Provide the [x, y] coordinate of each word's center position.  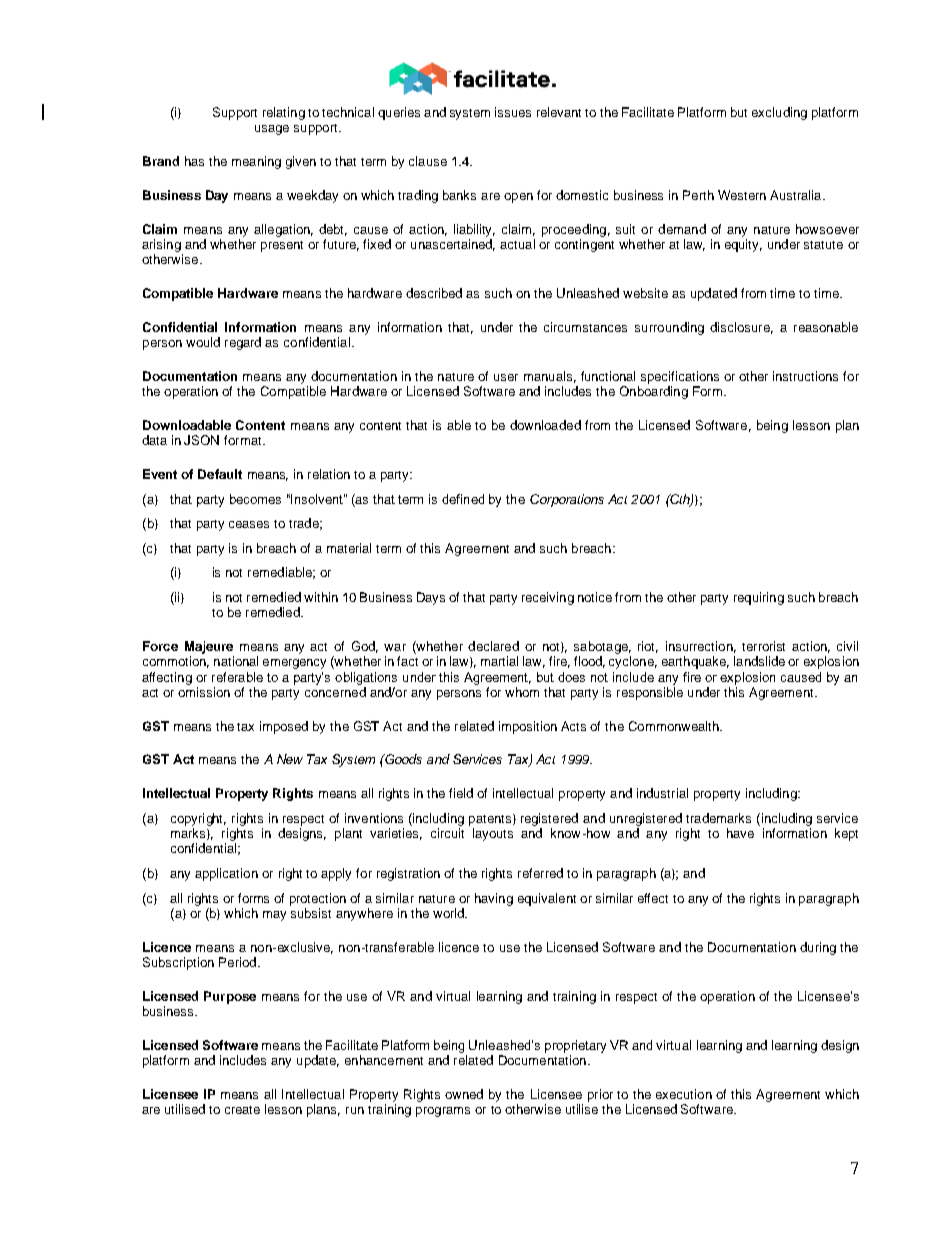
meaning [256, 162]
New [290, 759]
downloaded [545, 425]
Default [220, 474]
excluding [779, 113]
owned [464, 1094]
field [461, 793]
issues [513, 112]
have [740, 833]
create [242, 1110]
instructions [805, 376]
